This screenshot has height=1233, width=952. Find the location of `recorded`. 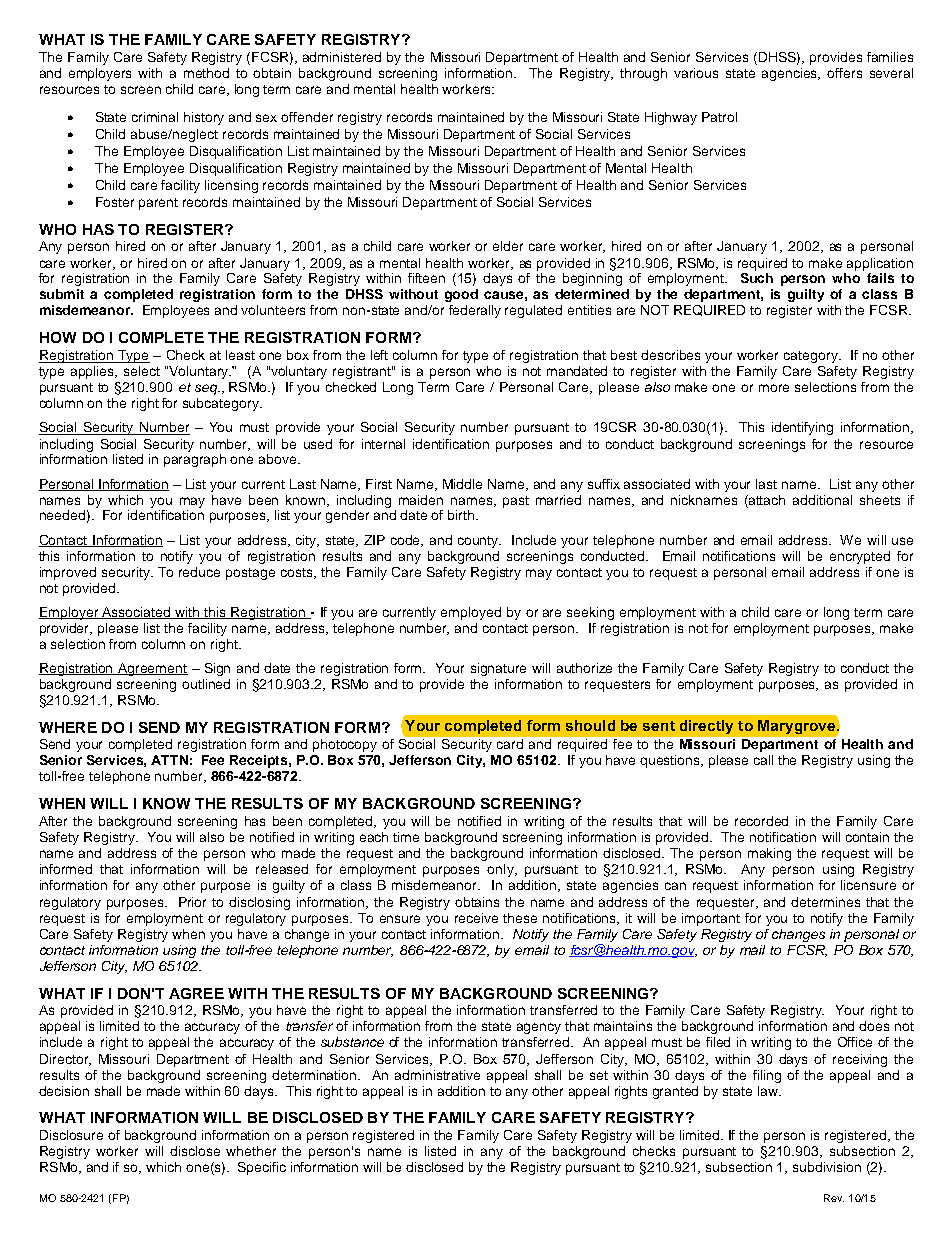

recorded is located at coordinates (761, 821).
